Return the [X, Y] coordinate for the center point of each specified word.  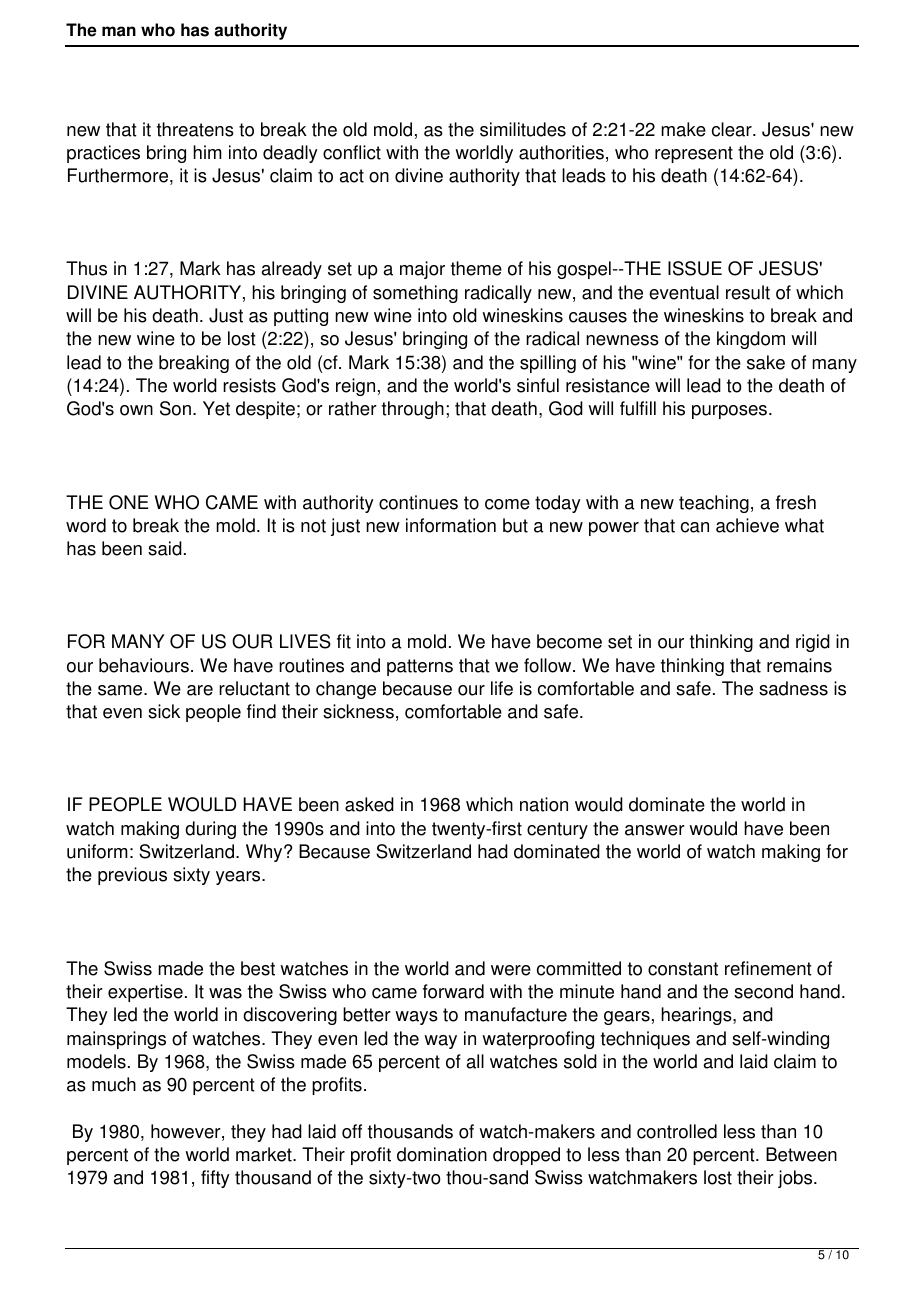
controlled [677, 1131]
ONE [128, 502]
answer [655, 830]
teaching [714, 504]
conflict [352, 152]
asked [369, 804]
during [210, 830]
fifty [215, 1179]
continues [418, 502]
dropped [526, 1156]
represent [694, 154]
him [207, 152]
